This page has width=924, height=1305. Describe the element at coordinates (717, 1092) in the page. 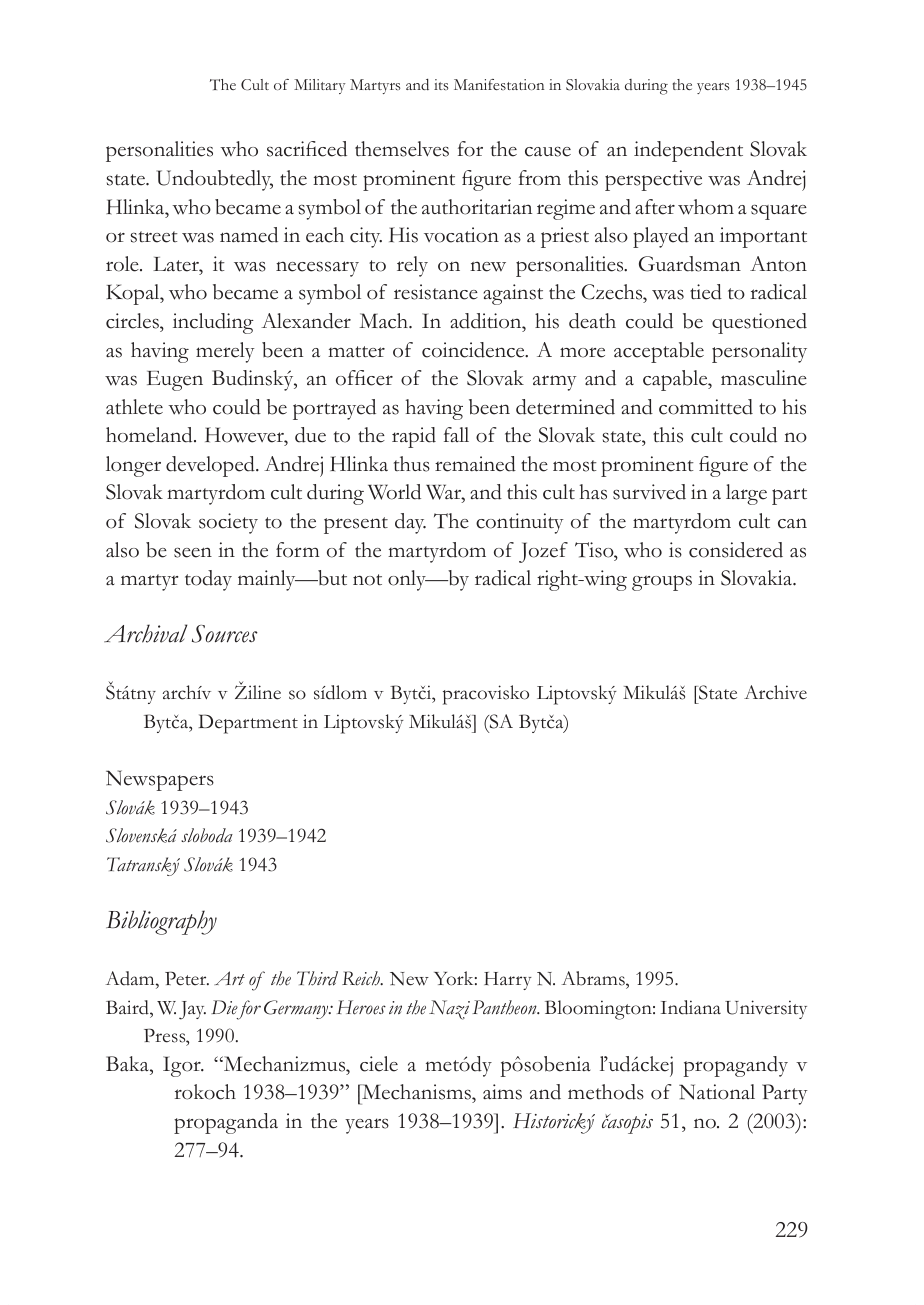

I see `National` at that location.
